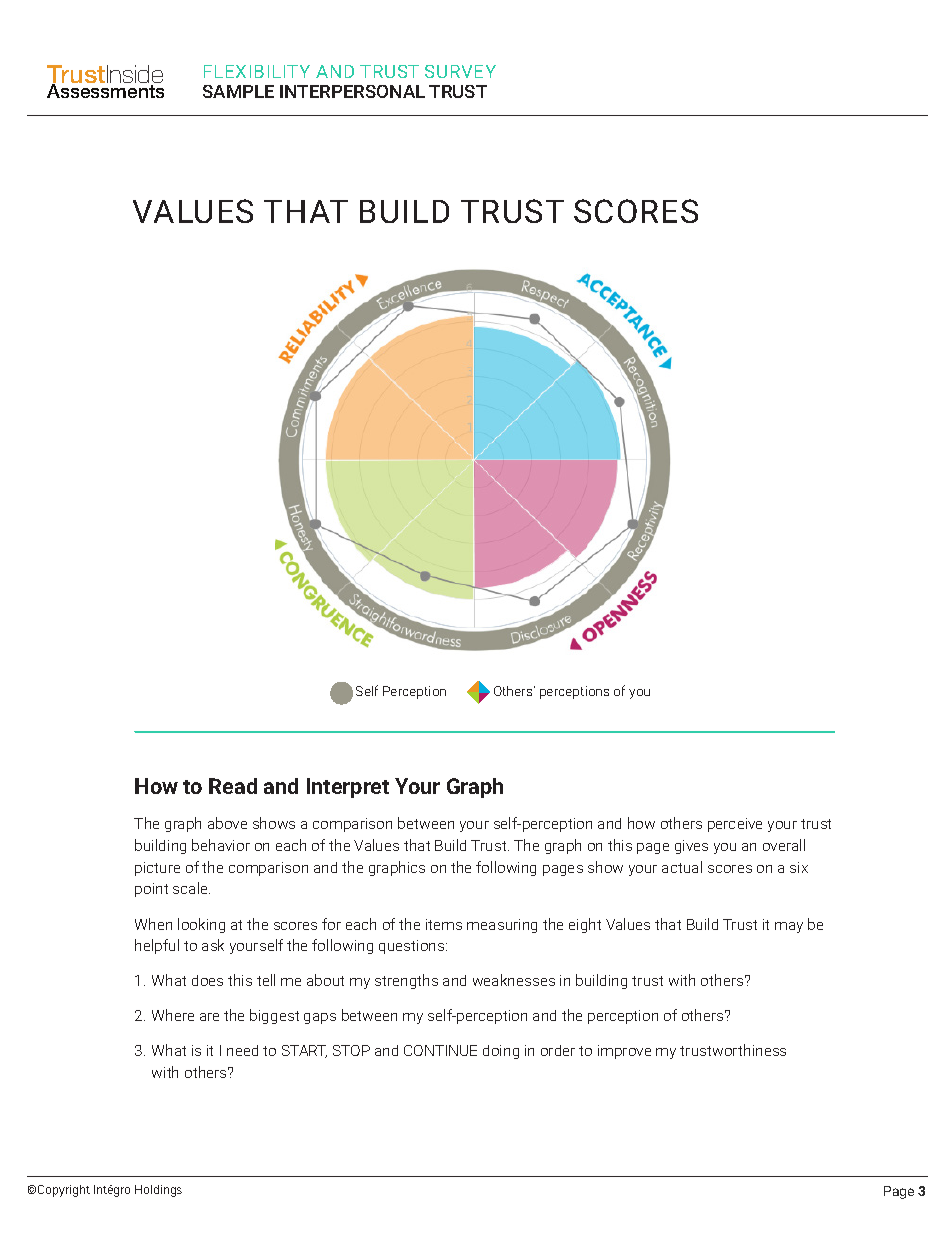 The height and width of the page is (1233, 952). What do you see at coordinates (444, 924) in the page?
I see `items` at bounding box center [444, 924].
